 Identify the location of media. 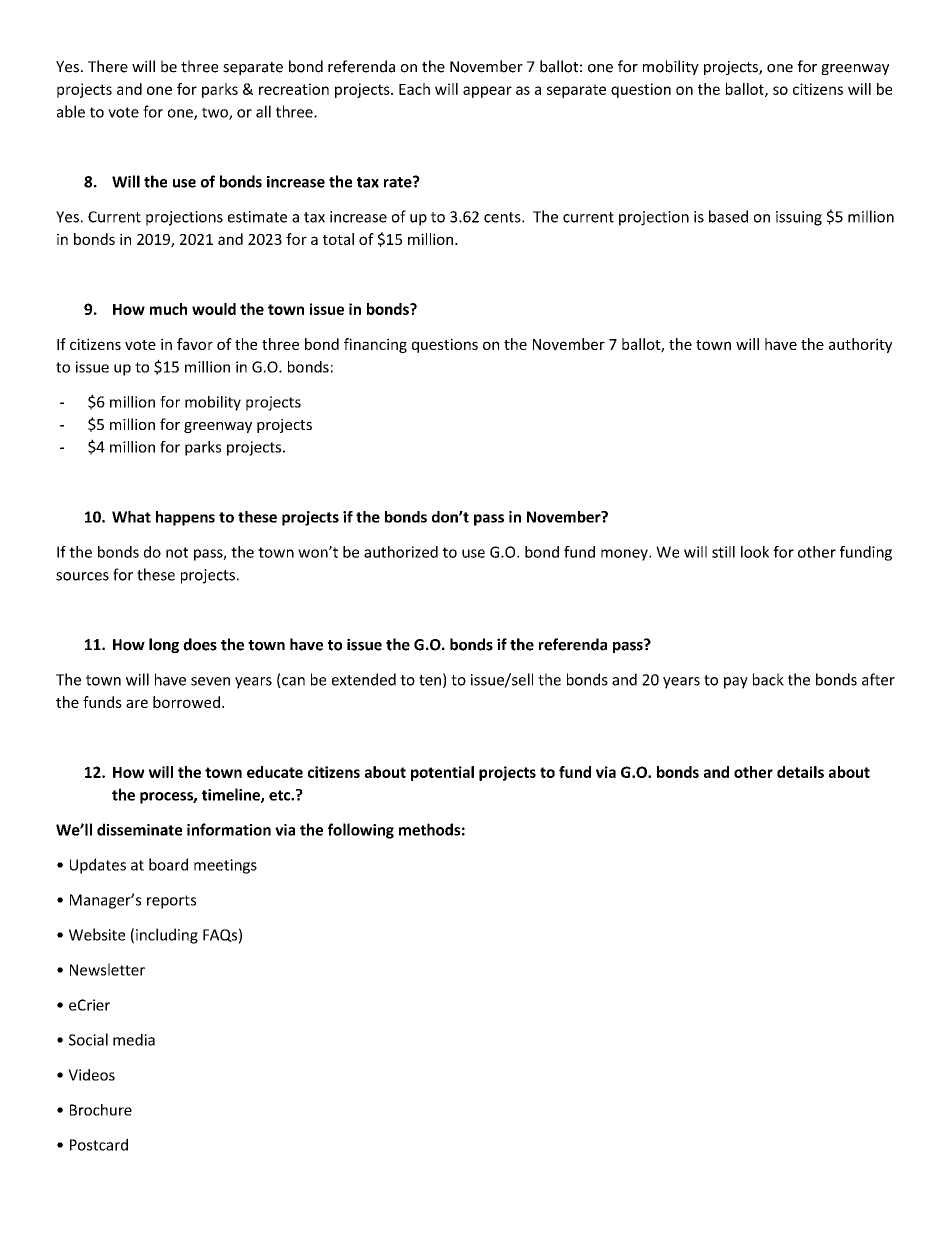
(134, 1039).
